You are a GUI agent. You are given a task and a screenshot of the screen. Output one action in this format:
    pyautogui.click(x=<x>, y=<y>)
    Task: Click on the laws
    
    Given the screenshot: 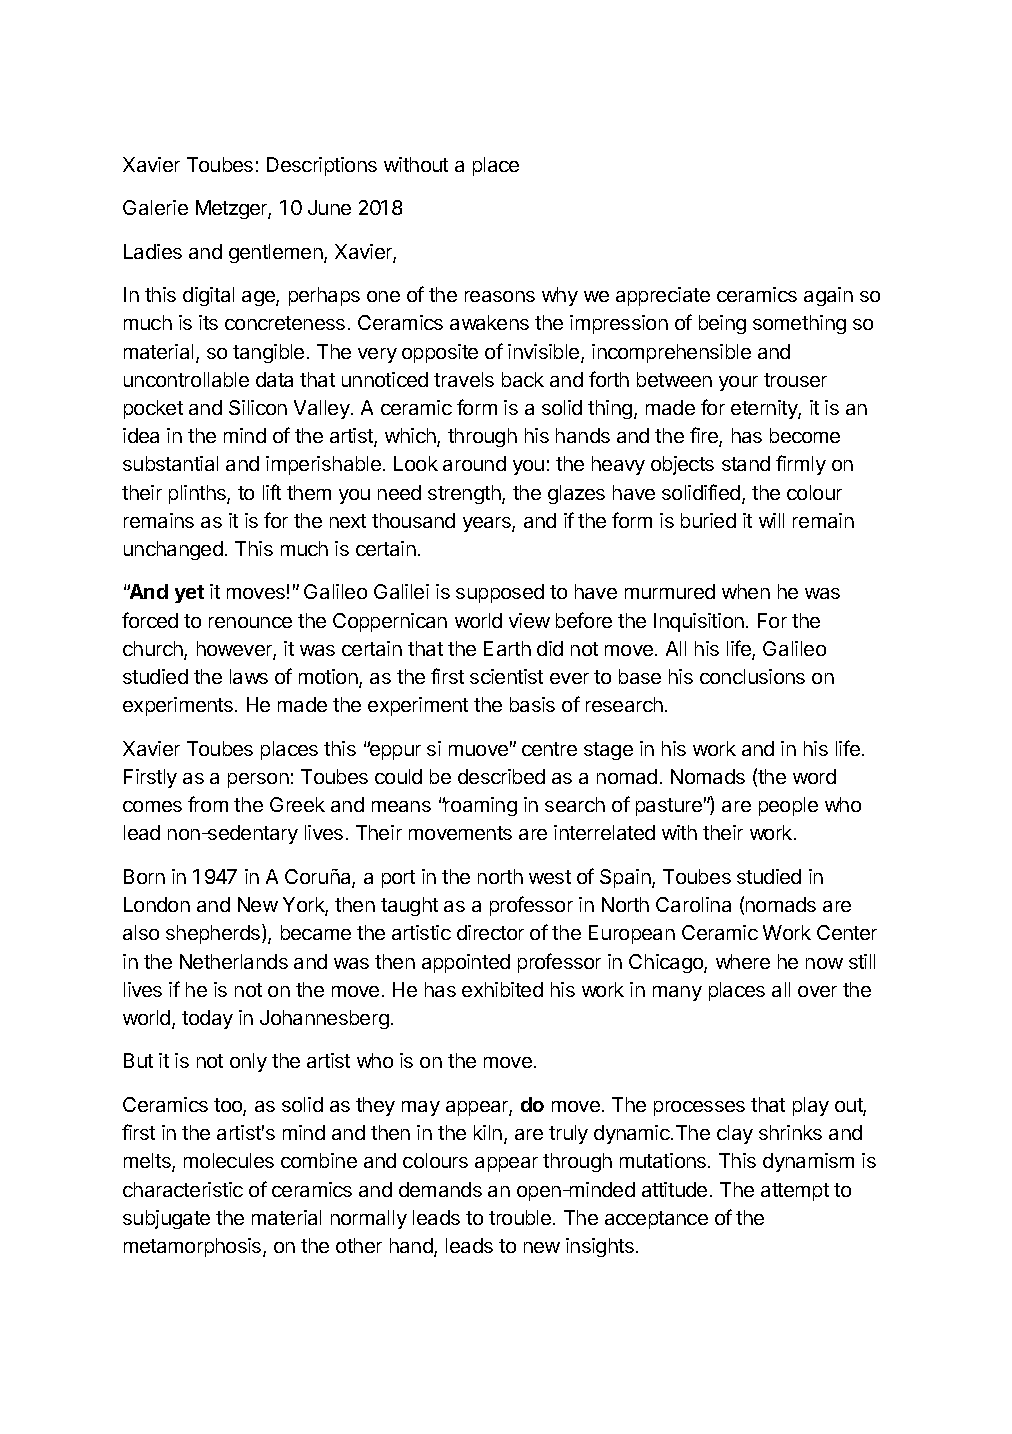 What is the action you would take?
    pyautogui.click(x=249, y=676)
